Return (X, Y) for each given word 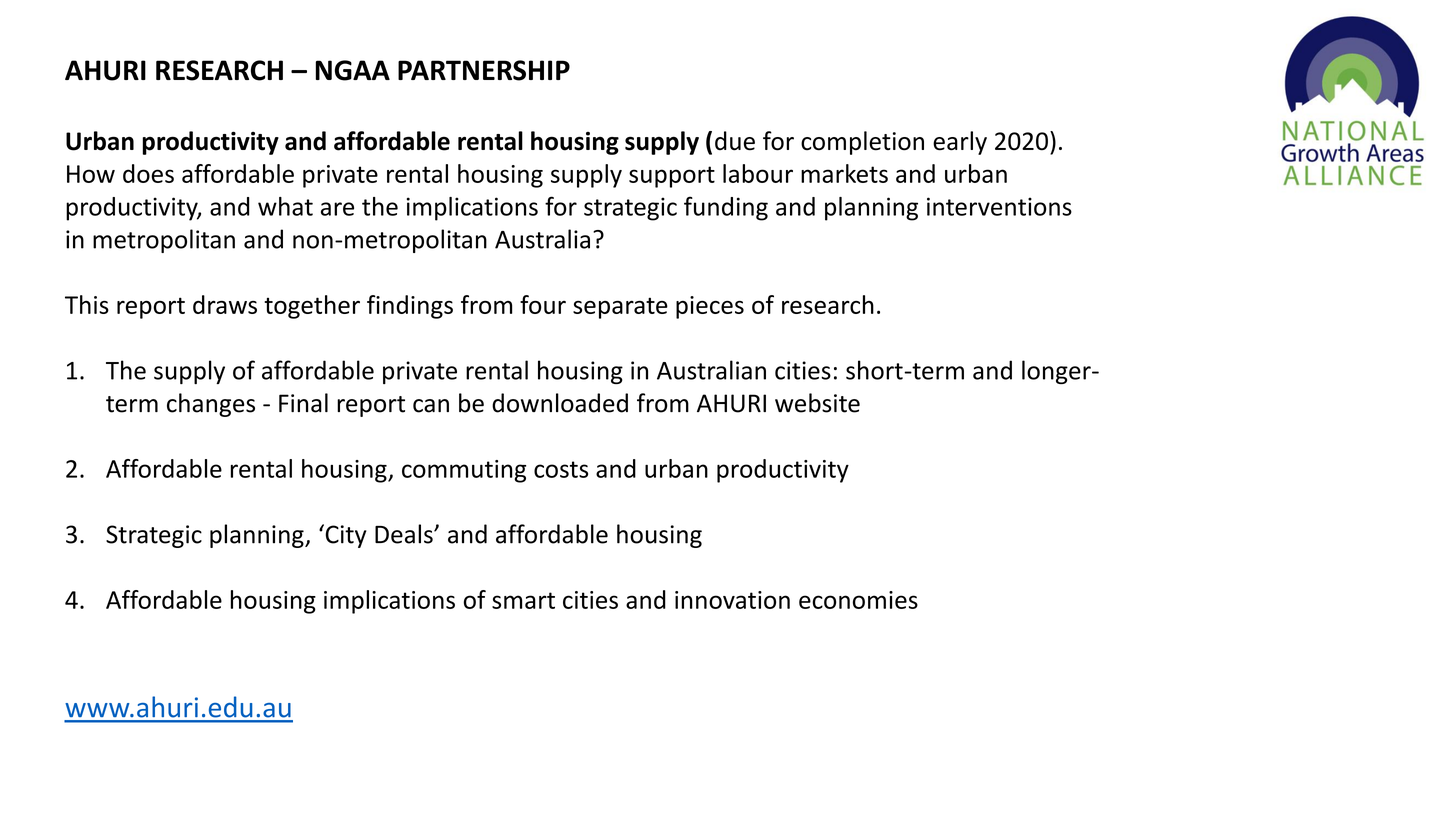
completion (862, 143)
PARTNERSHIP (484, 70)
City (345, 536)
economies (858, 600)
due (735, 141)
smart (523, 600)
